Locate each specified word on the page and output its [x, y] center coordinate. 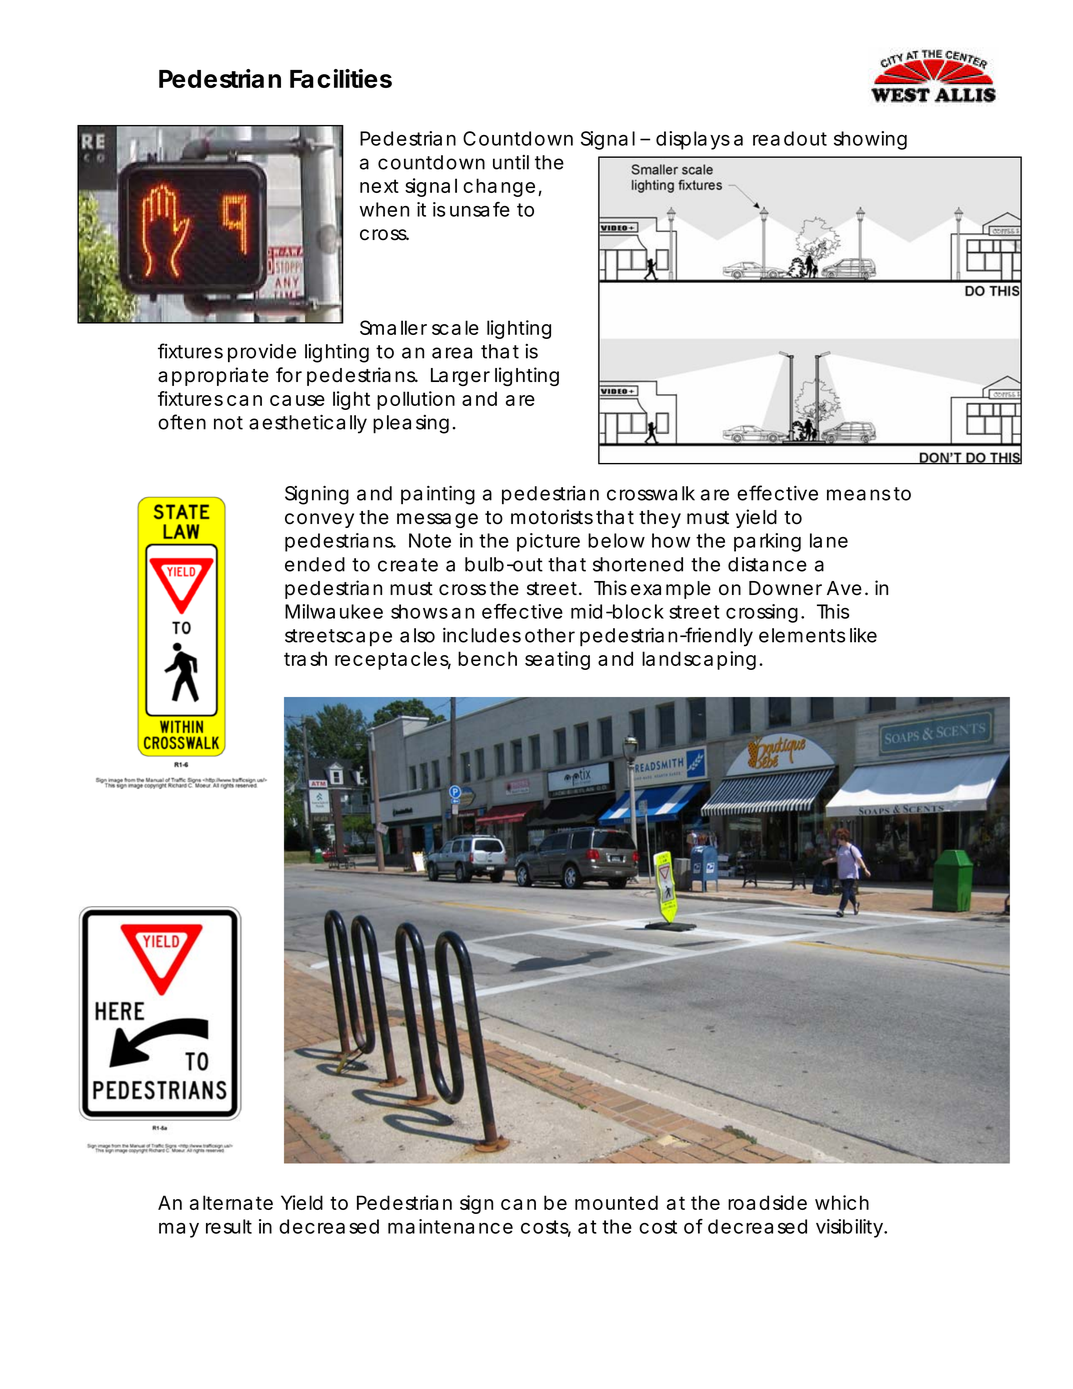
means [858, 495]
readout [790, 138]
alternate [231, 1202]
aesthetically [308, 424]
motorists [552, 517]
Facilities [341, 78]
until [511, 162]
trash [305, 658]
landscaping [699, 660]
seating [557, 660]
